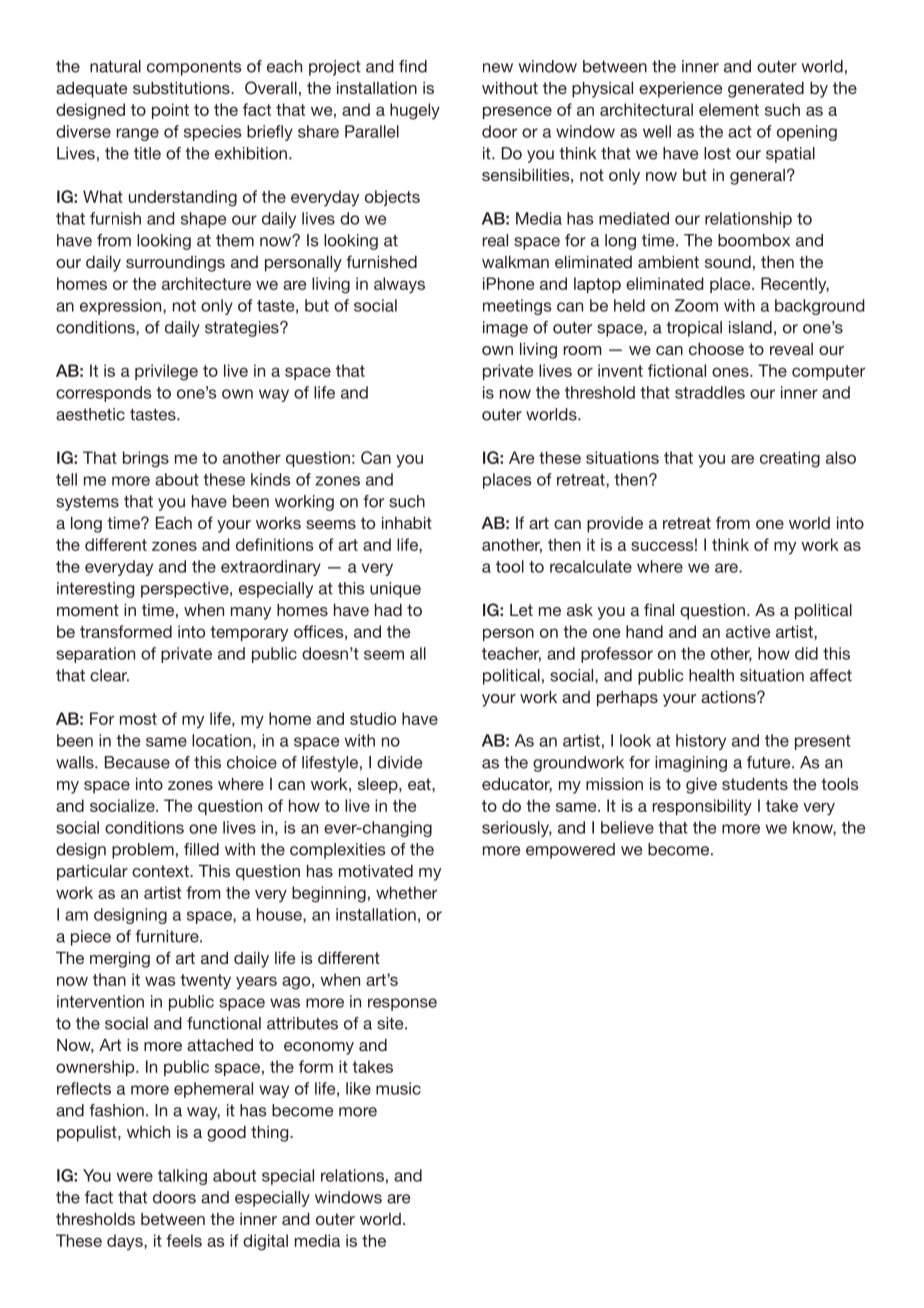 The image size is (924, 1308). What do you see at coordinates (122, 307) in the page?
I see `expression` at bounding box center [122, 307].
